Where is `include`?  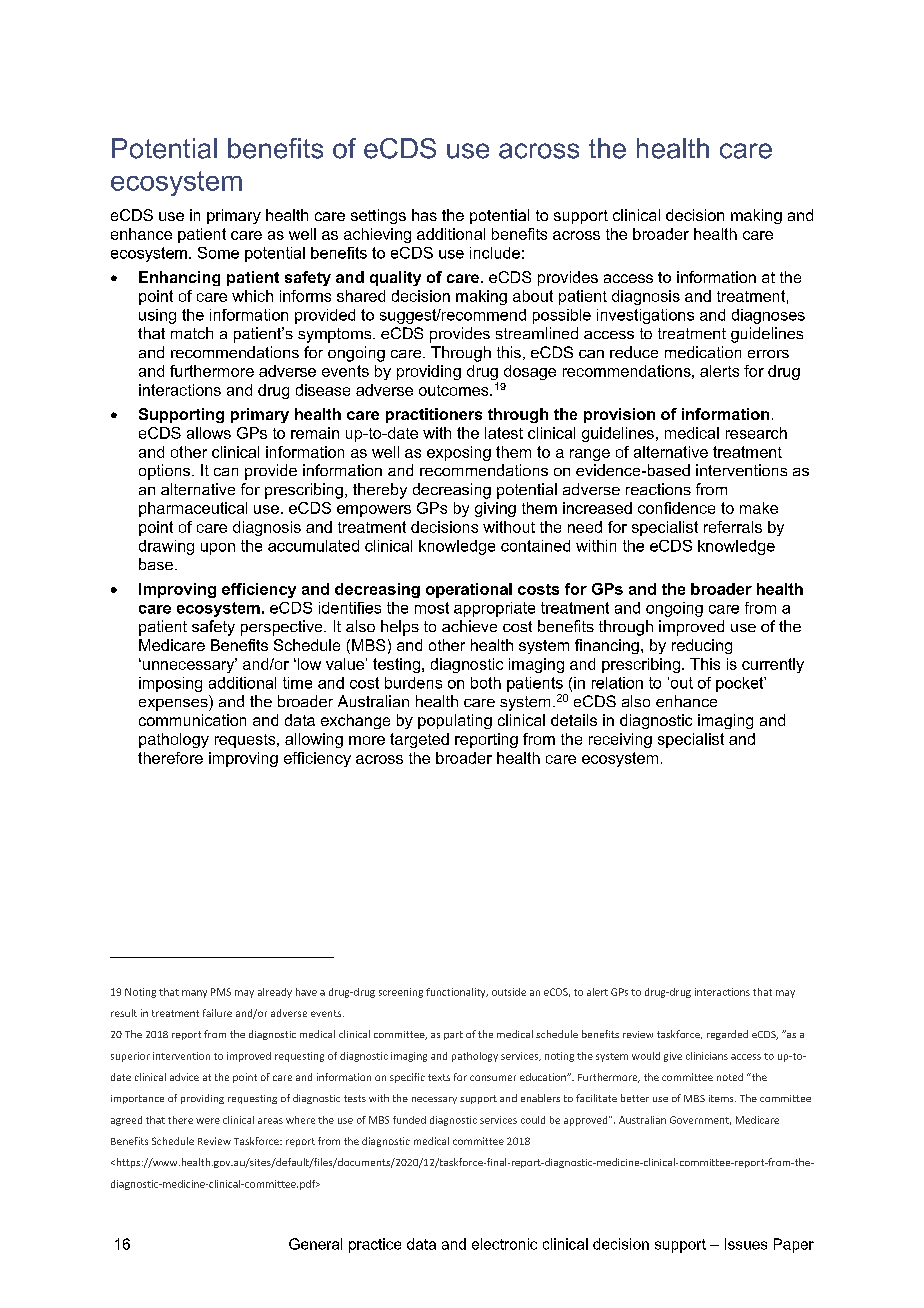
include is located at coordinates (495, 253).
